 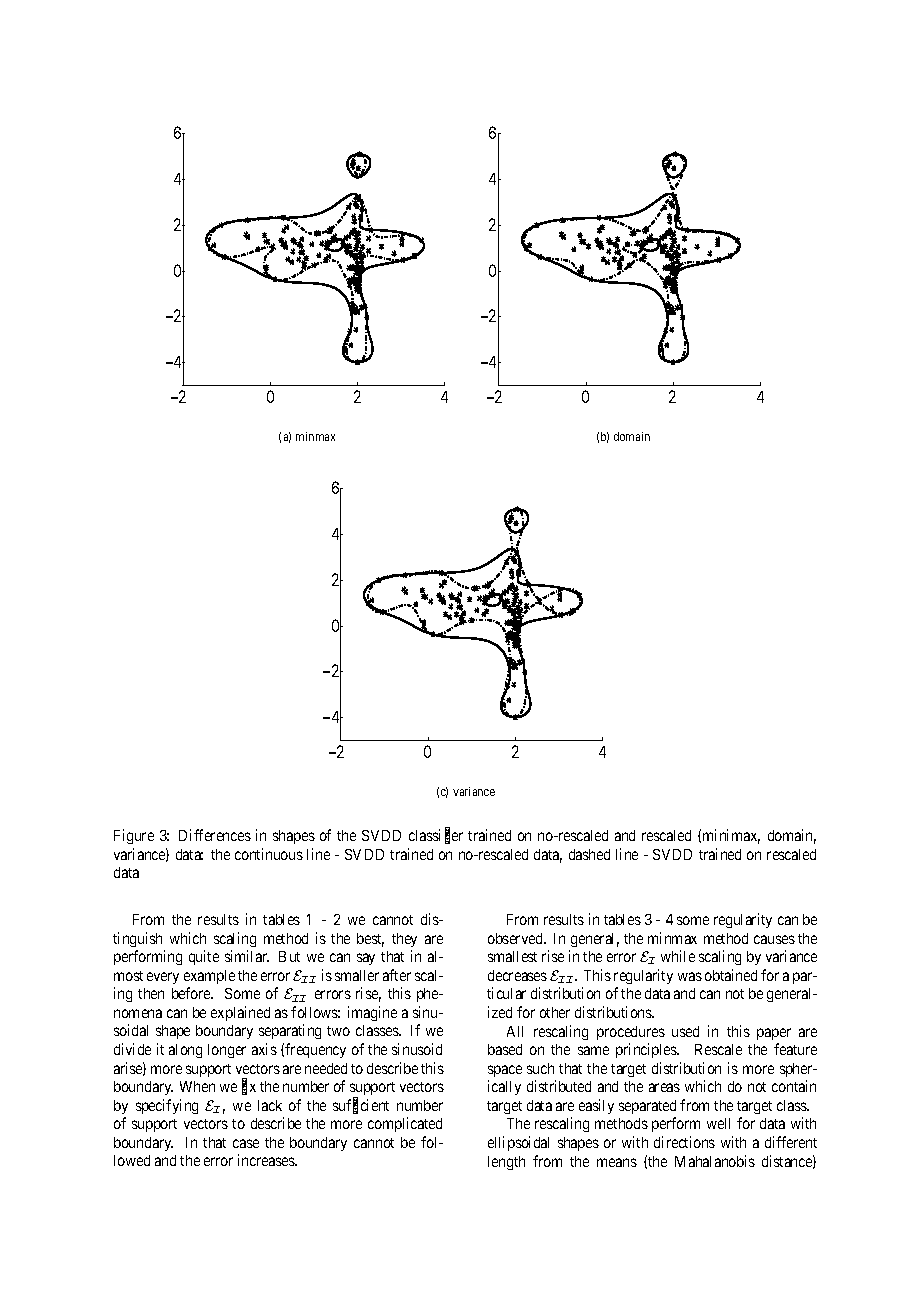 What do you see at coordinates (247, 956) in the screenshot?
I see `similar` at bounding box center [247, 956].
